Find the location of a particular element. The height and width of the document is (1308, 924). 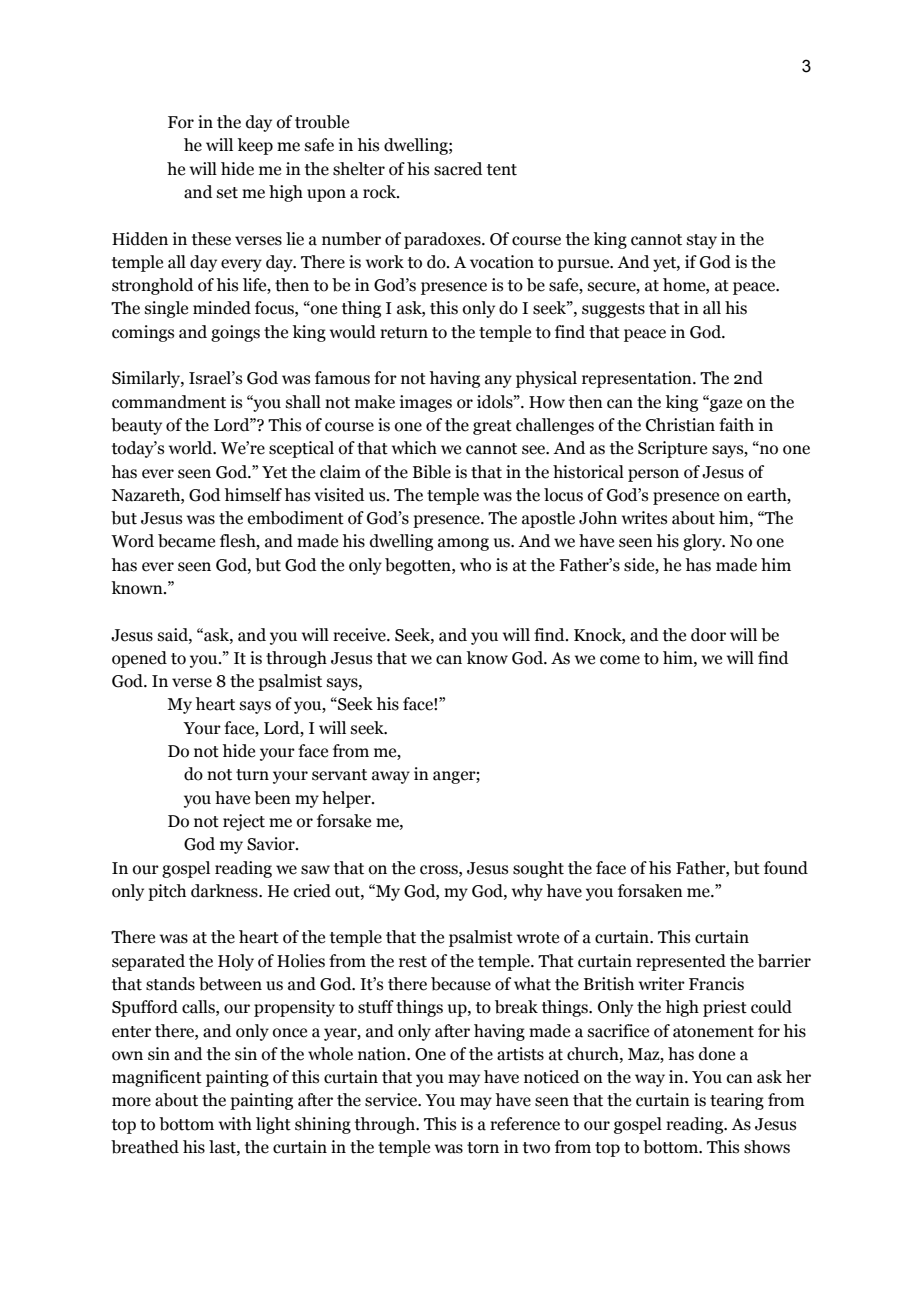

any is located at coordinates (498, 381).
